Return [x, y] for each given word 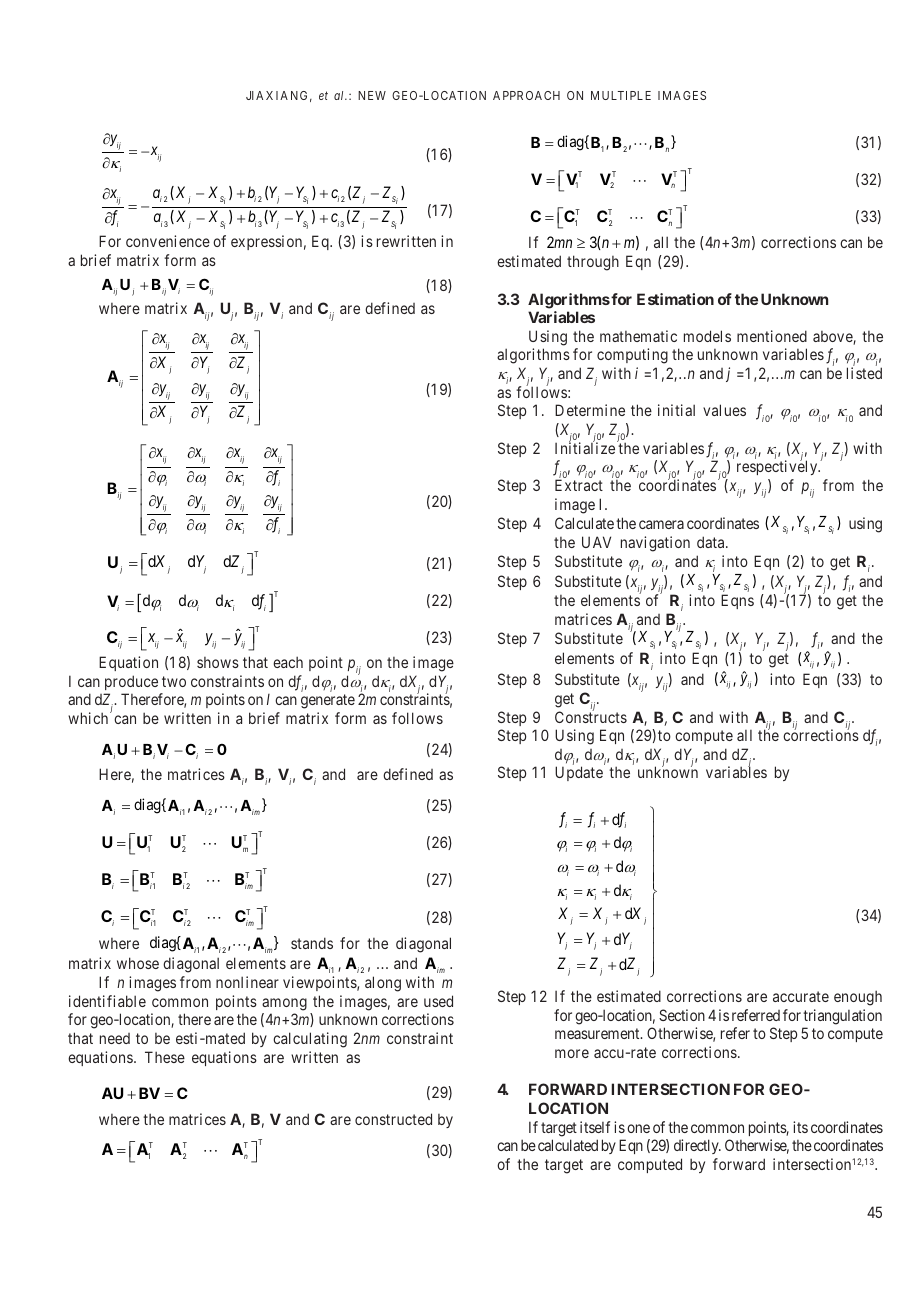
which [89, 718]
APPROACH [526, 95]
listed [864, 373]
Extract [579, 485]
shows [218, 662]
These [165, 1057]
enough [858, 998]
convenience [168, 241]
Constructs [591, 716]
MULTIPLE [621, 95]
